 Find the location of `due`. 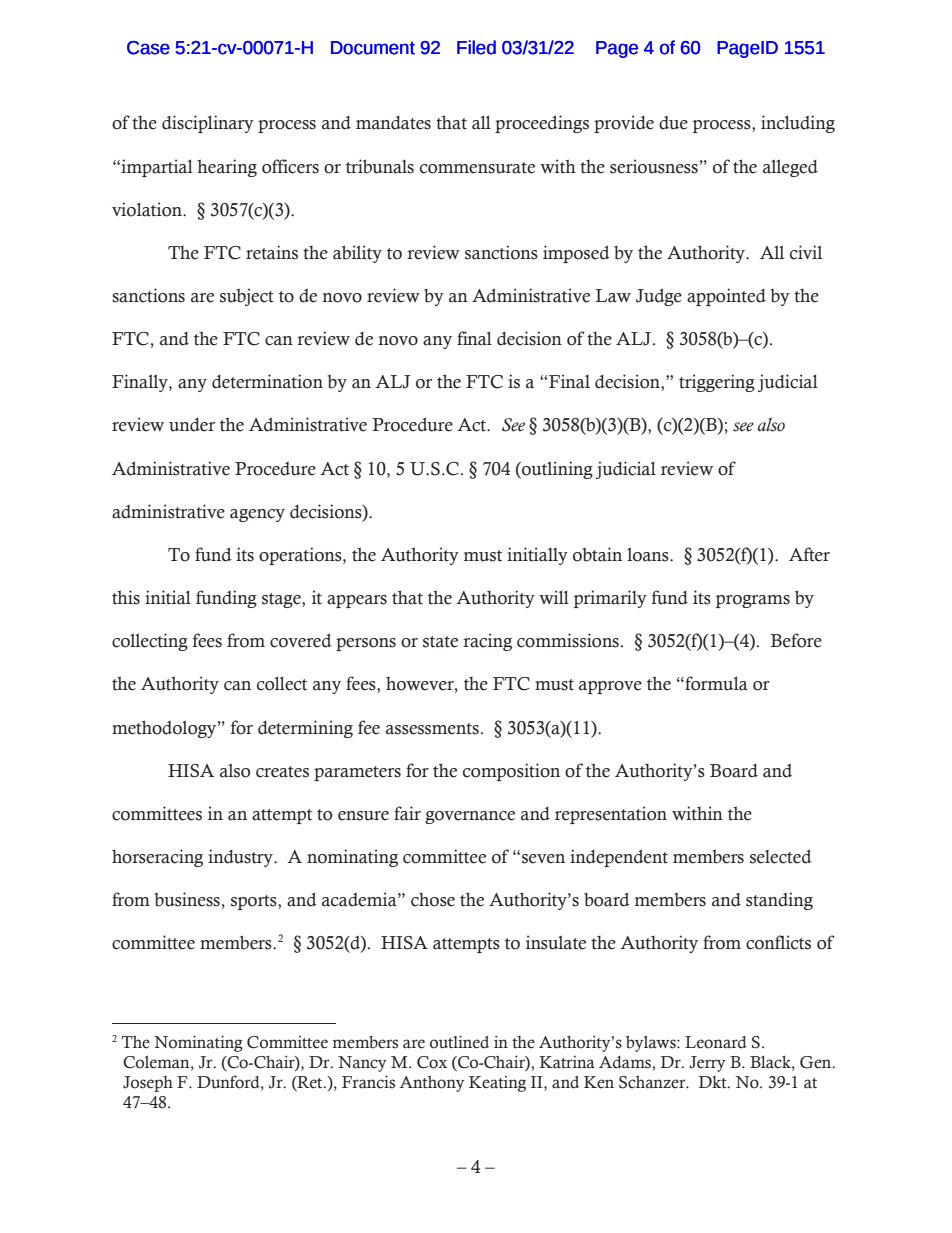

due is located at coordinates (673, 123).
